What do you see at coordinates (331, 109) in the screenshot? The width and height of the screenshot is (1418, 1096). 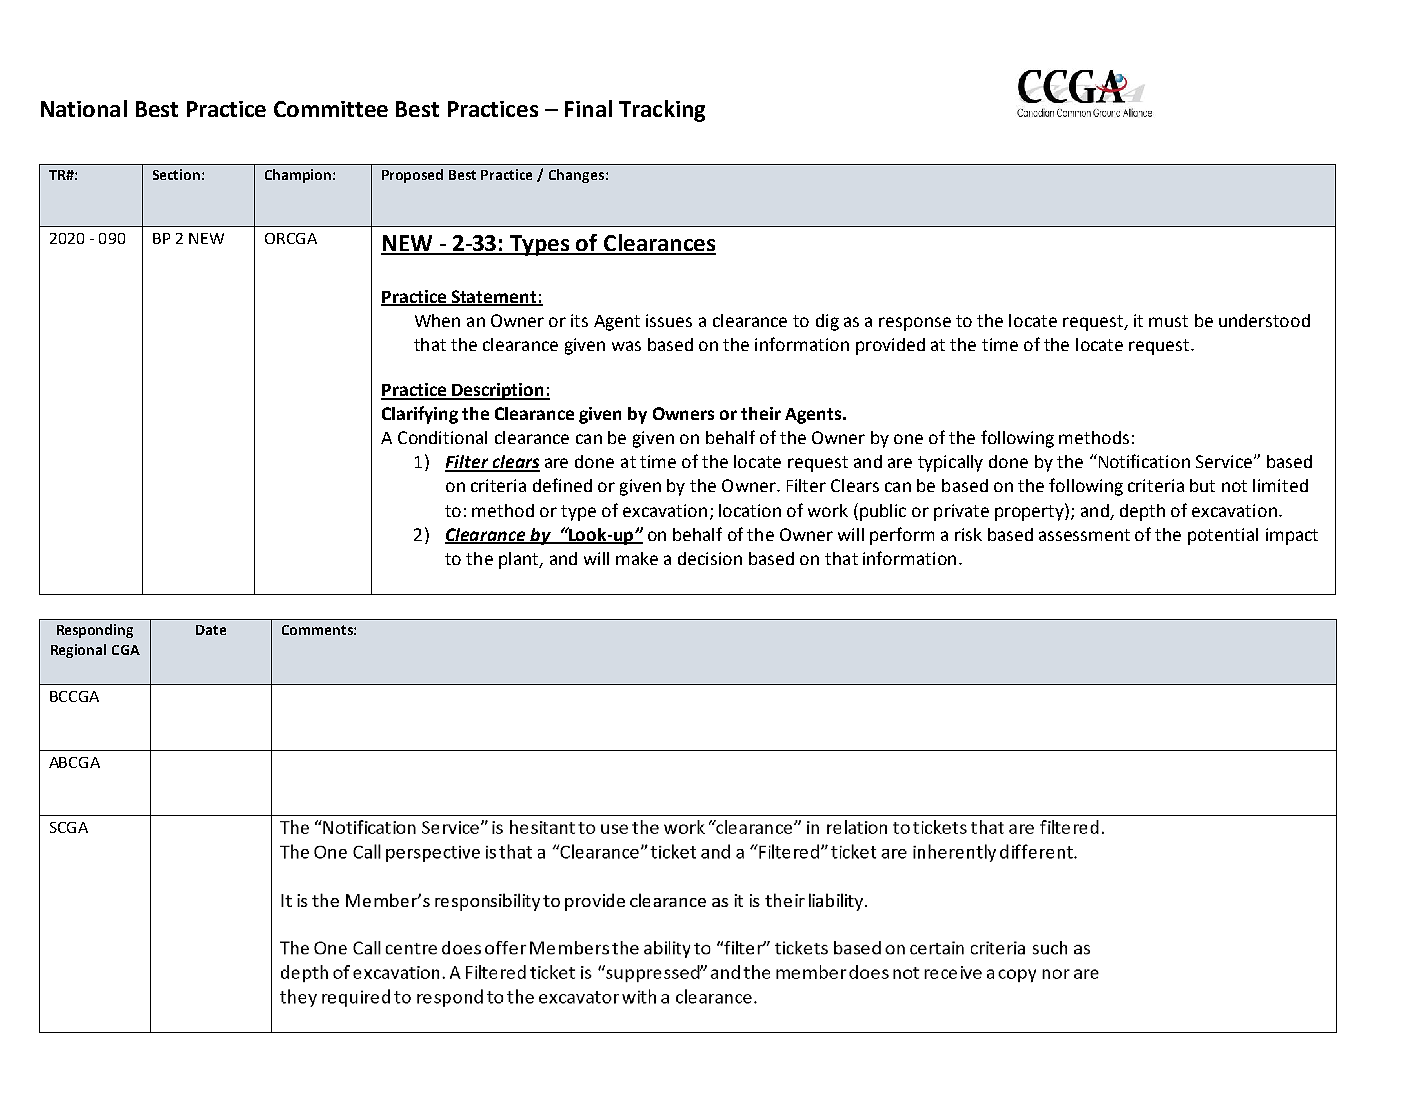 I see `Committee` at bounding box center [331, 109].
